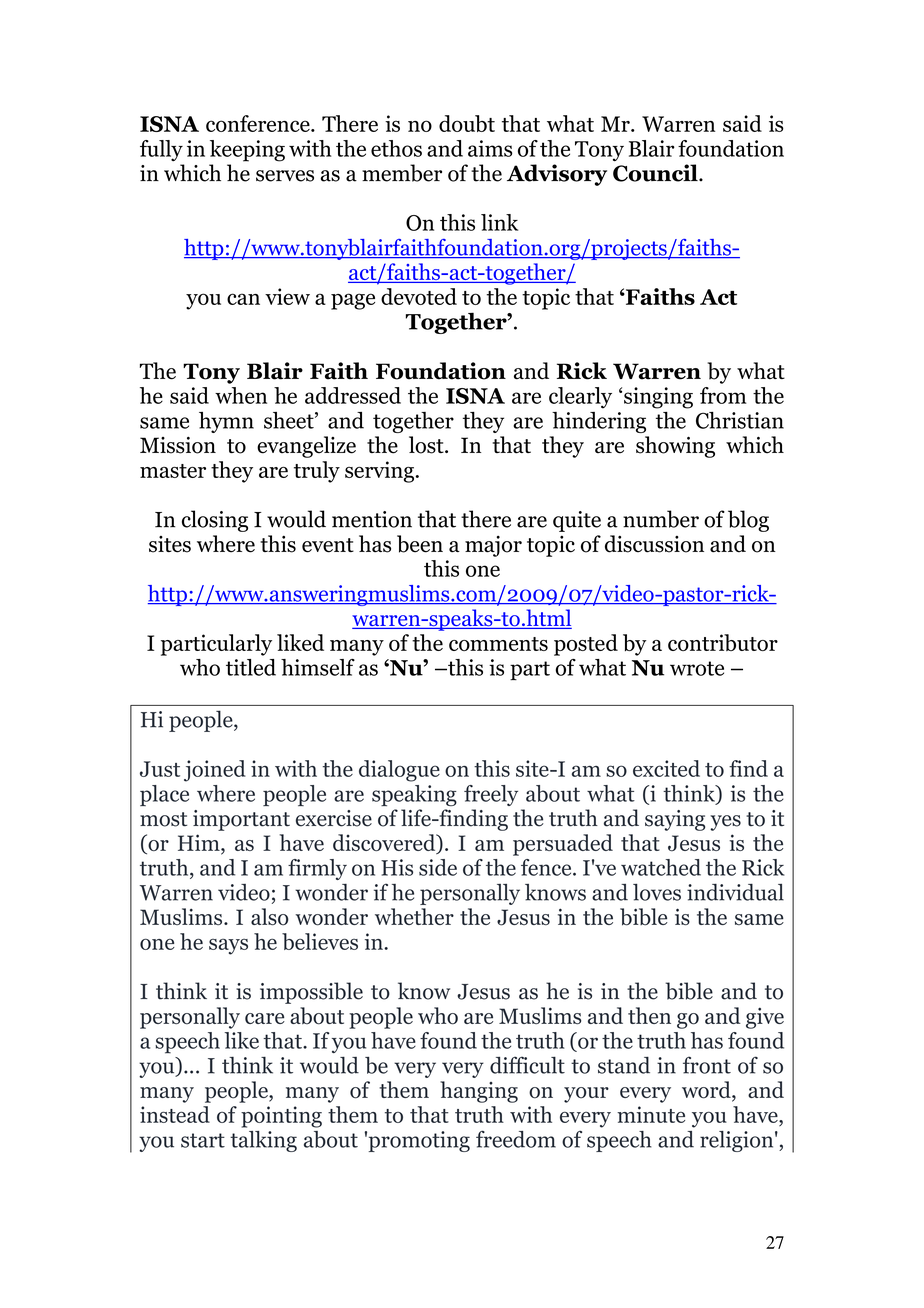 The width and height of the screenshot is (924, 1308). I want to click on hanging, so click(479, 1092).
